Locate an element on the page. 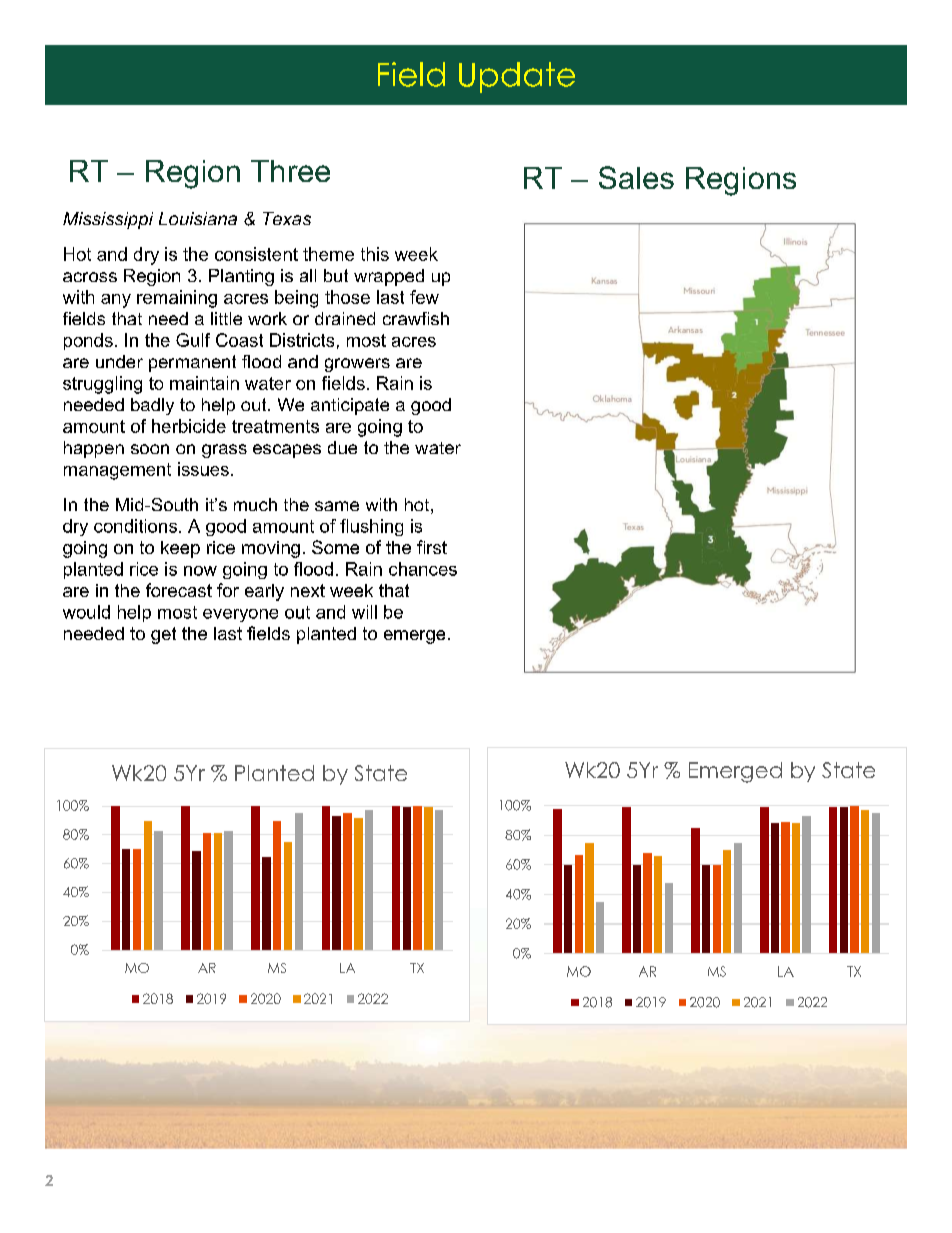  Three is located at coordinates (290, 171).
